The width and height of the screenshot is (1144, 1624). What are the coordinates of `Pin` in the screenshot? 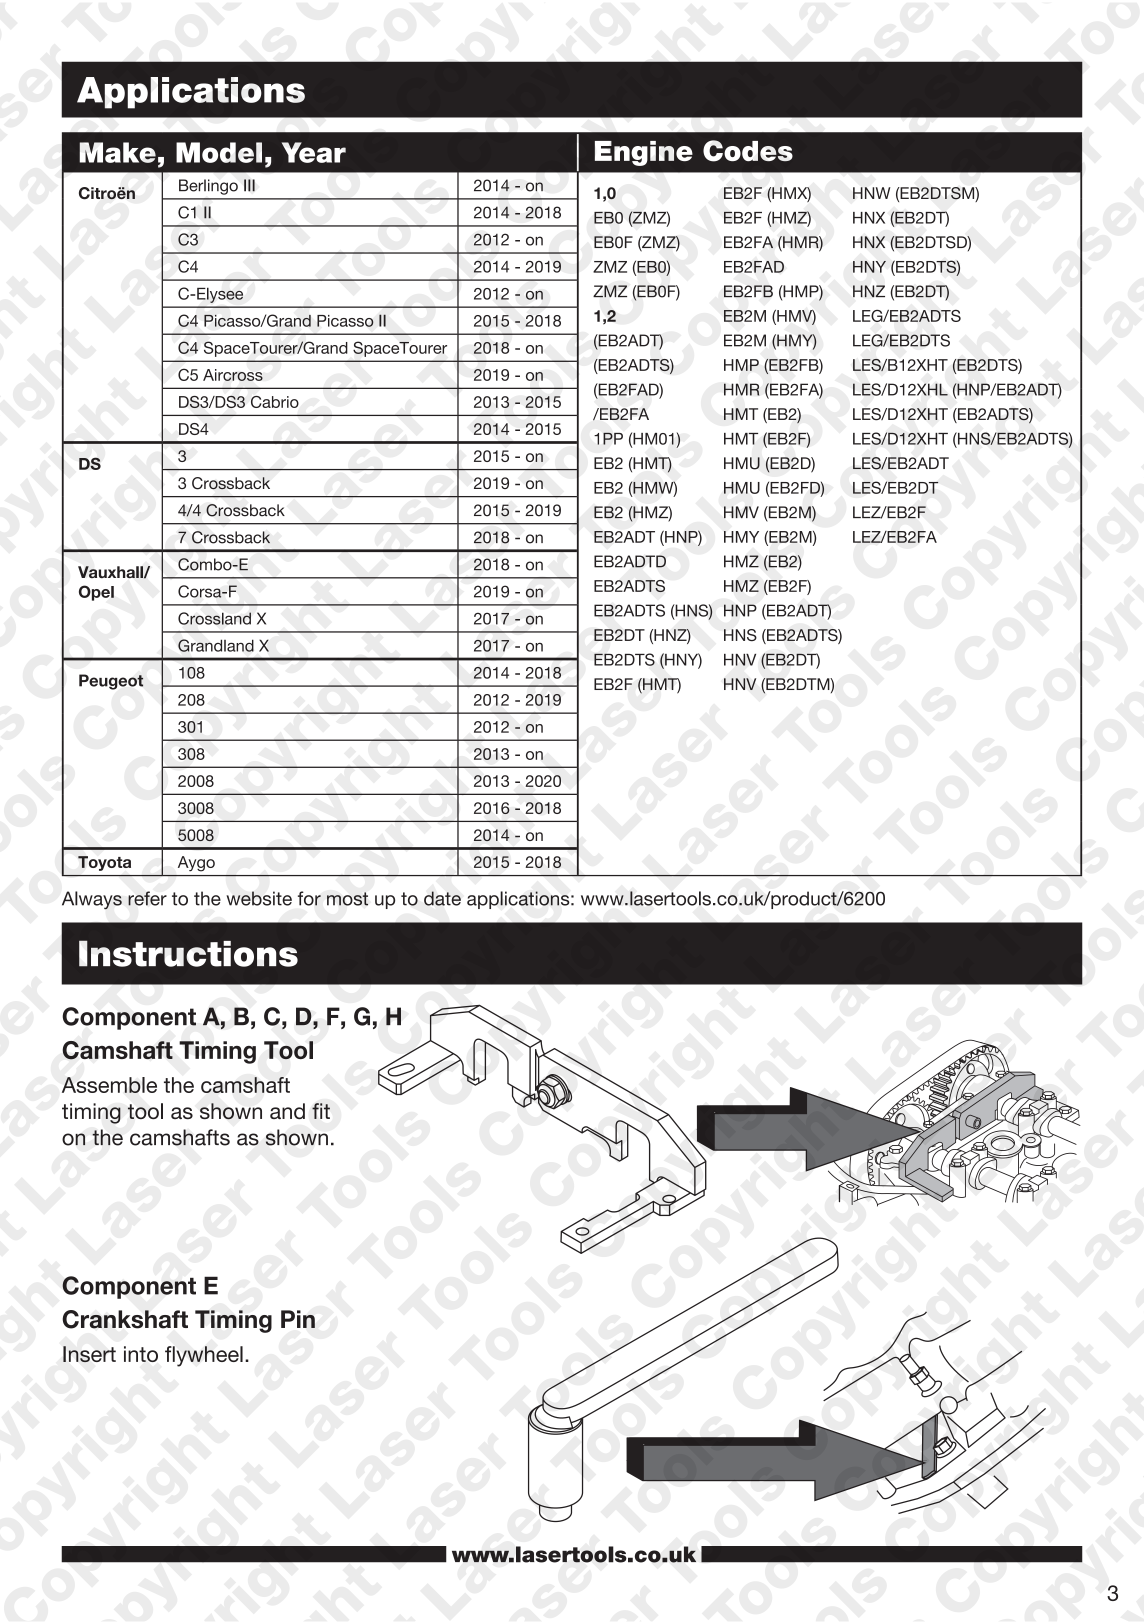 It's located at (298, 1319).
